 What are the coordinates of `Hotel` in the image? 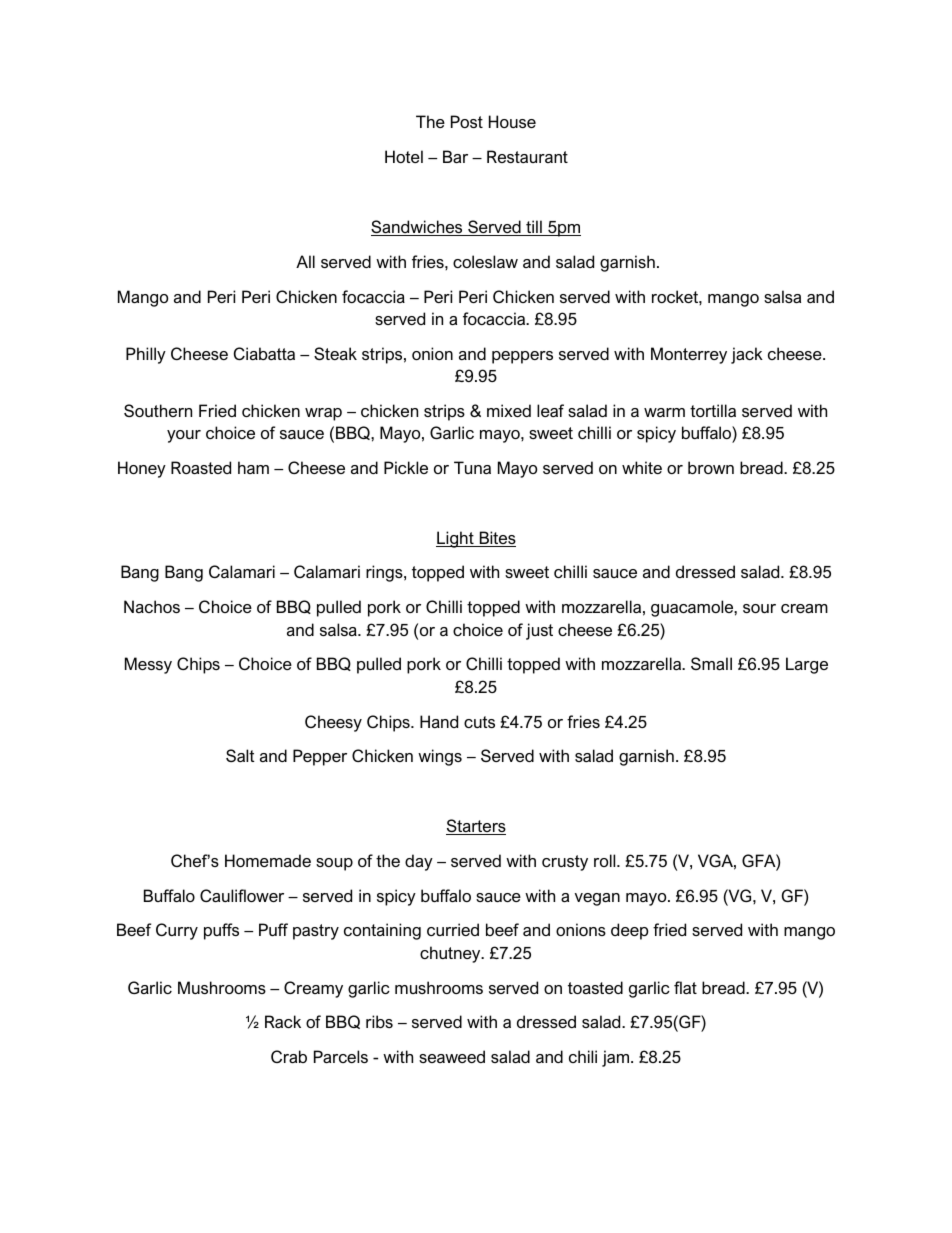 It's located at (404, 156).
